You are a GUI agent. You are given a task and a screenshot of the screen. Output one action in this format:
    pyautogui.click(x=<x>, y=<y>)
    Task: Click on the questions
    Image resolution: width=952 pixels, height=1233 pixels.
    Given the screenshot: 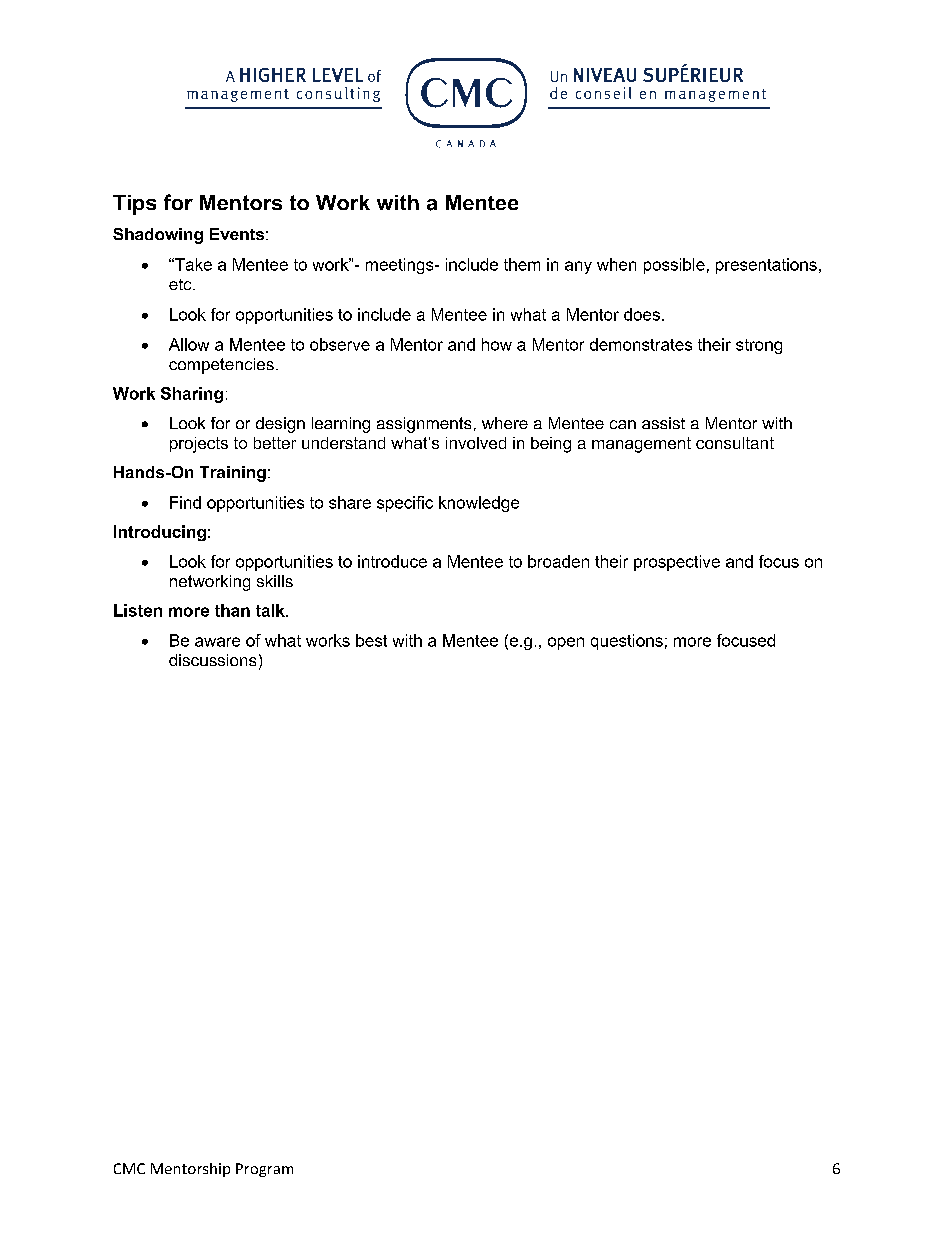 What is the action you would take?
    pyautogui.click(x=627, y=642)
